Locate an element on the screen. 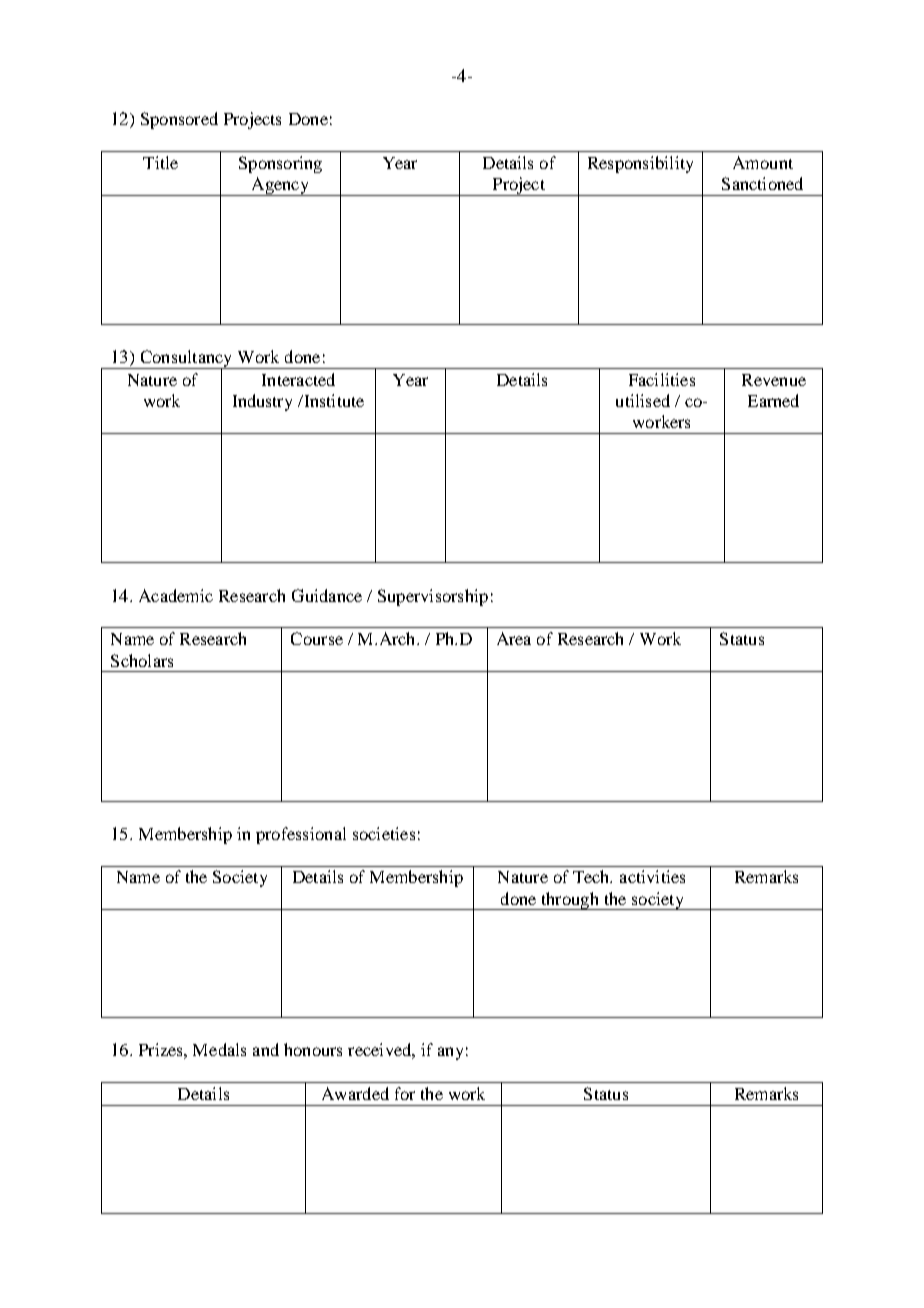 This screenshot has width=924, height=1308. Academic is located at coordinates (176, 595).
